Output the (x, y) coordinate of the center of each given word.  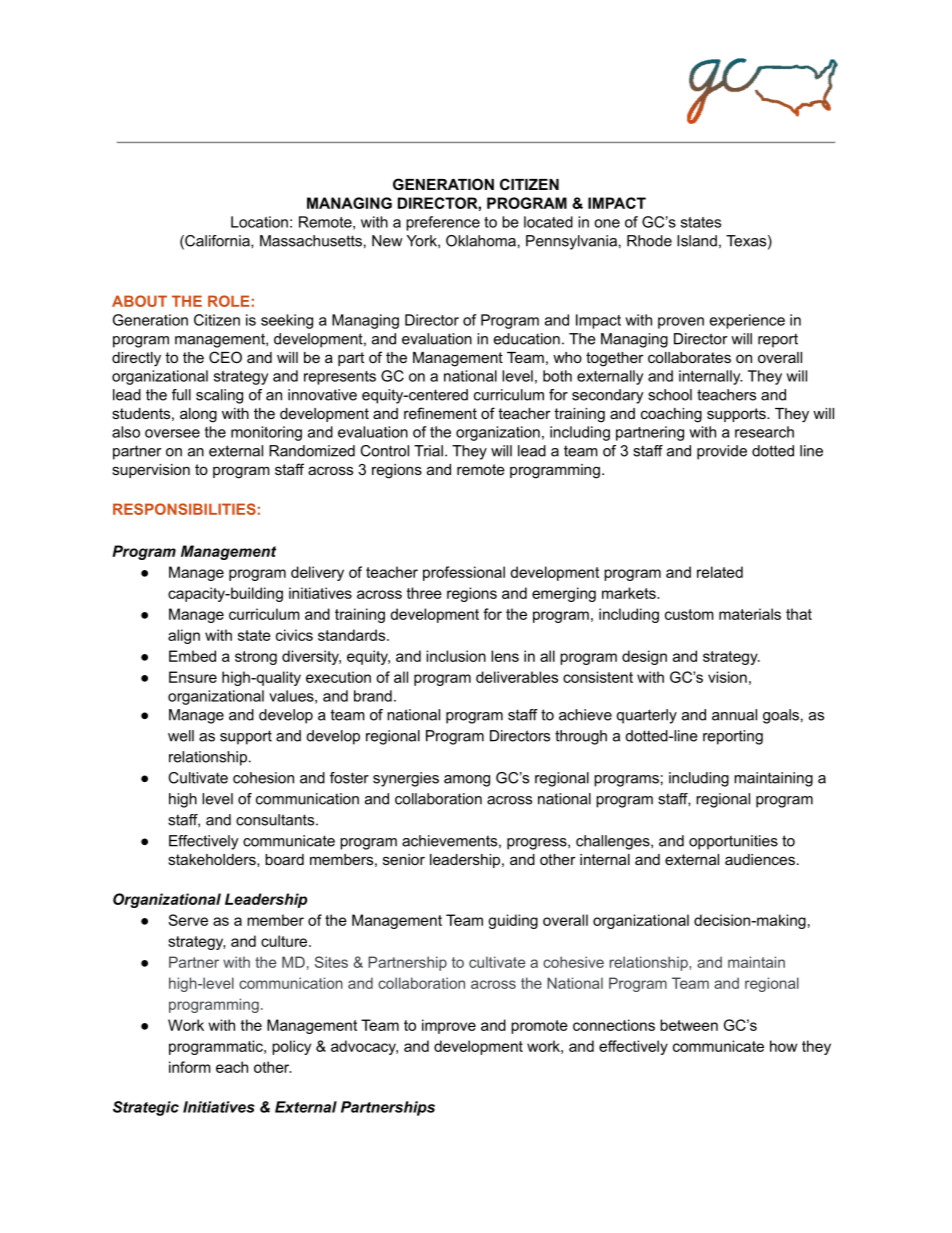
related (720, 572)
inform (190, 1067)
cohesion (263, 778)
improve (449, 1026)
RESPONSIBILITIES (184, 509)
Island (697, 241)
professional (464, 573)
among (467, 781)
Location (259, 222)
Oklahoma (481, 241)
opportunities (733, 842)
